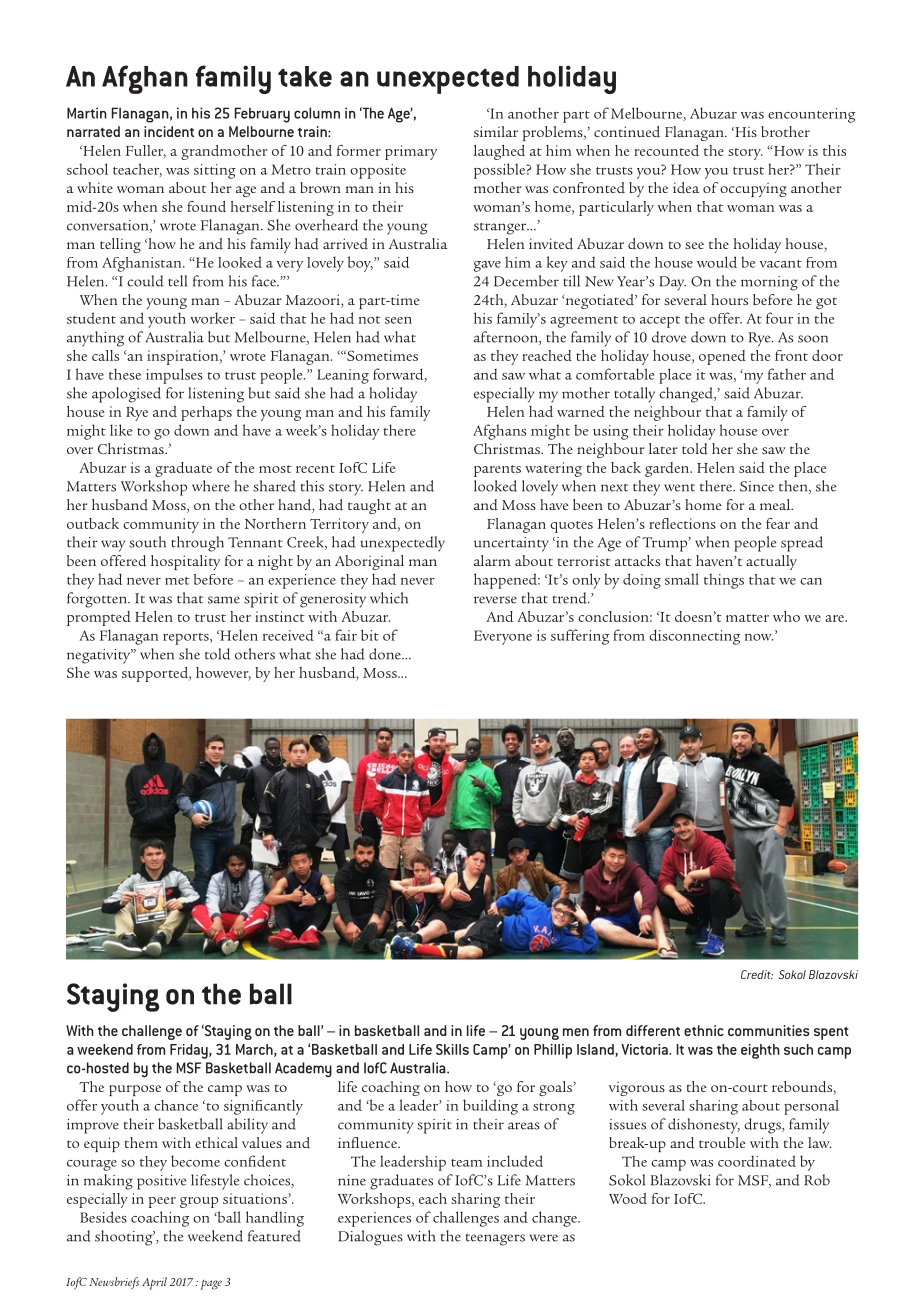 This screenshot has width=924, height=1308. I want to click on now, so click(759, 637).
